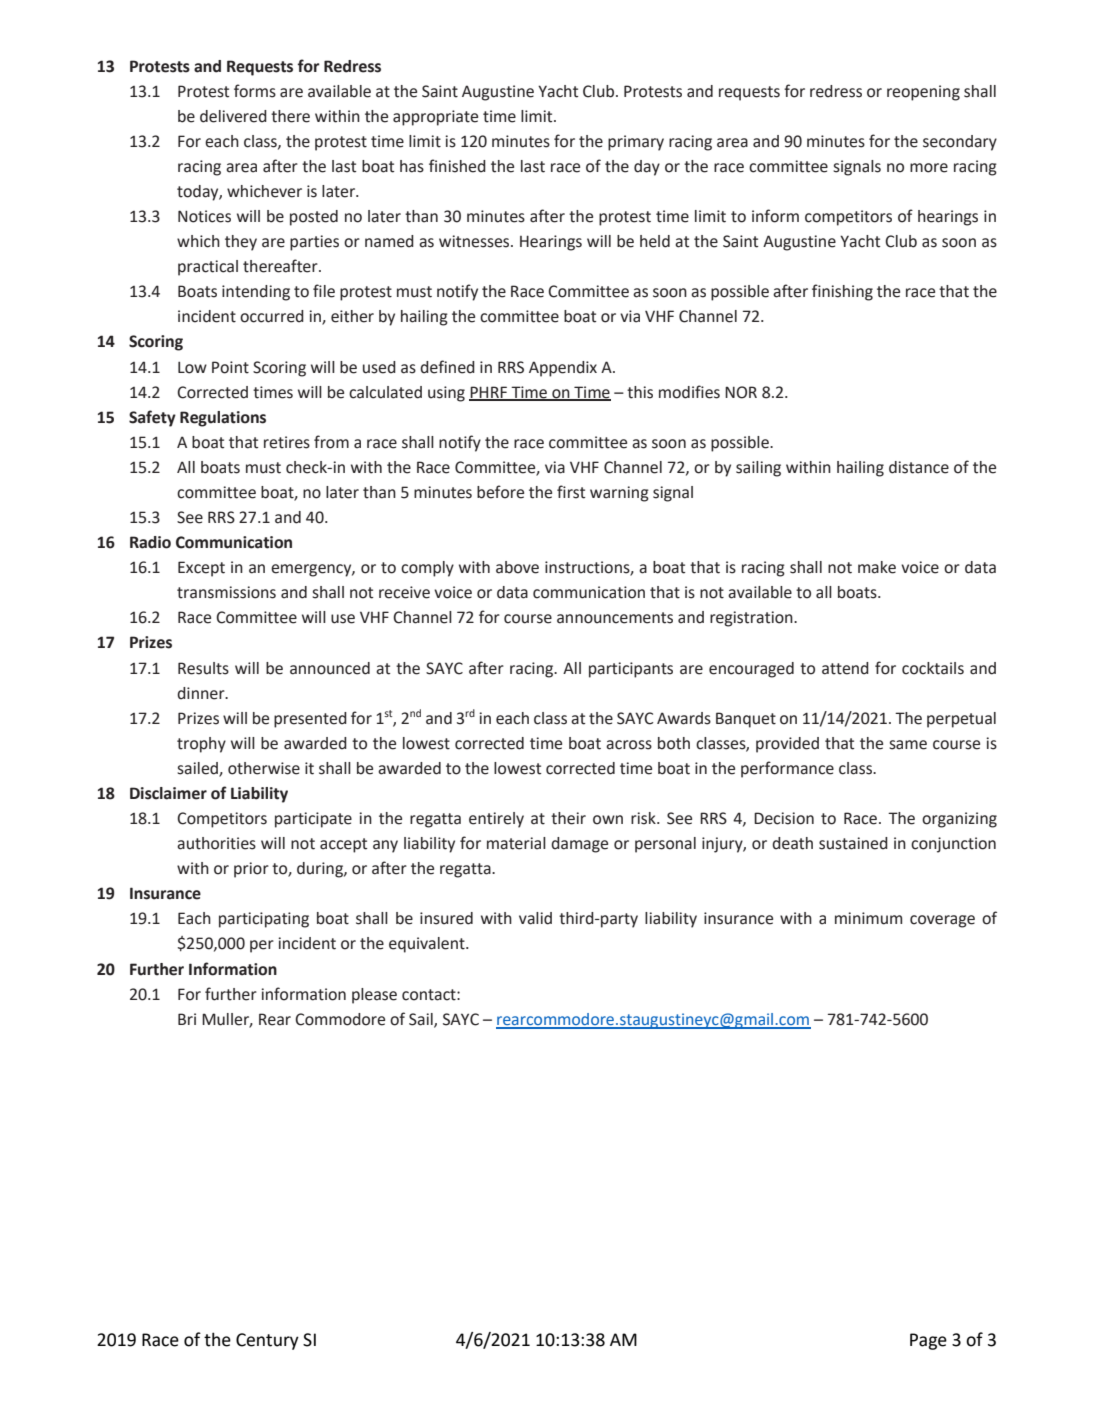 The width and height of the page is (1093, 1415). Describe the element at coordinates (923, 93) in the page. I see `reopening` at that location.
